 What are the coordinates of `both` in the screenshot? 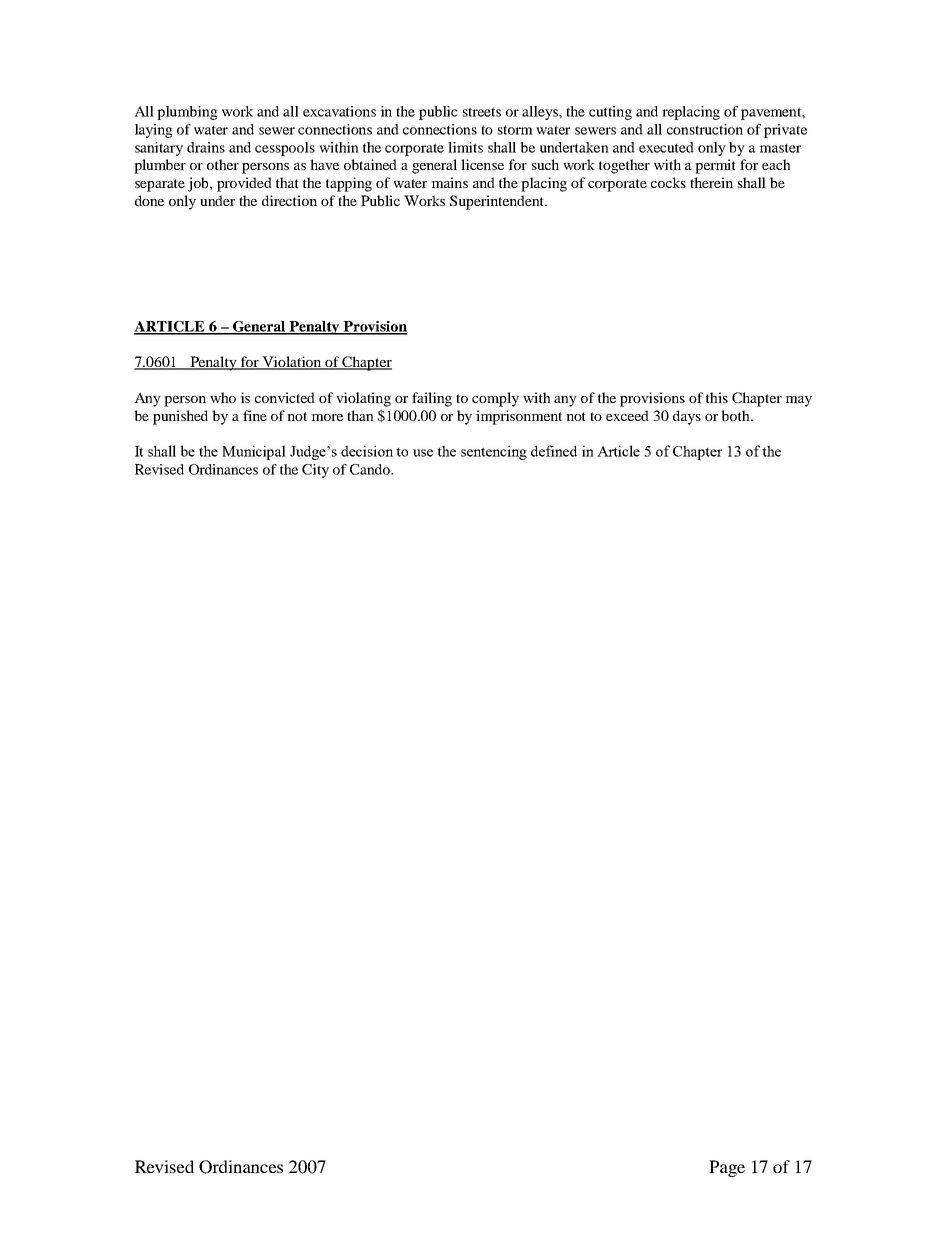 It's located at (736, 415).
